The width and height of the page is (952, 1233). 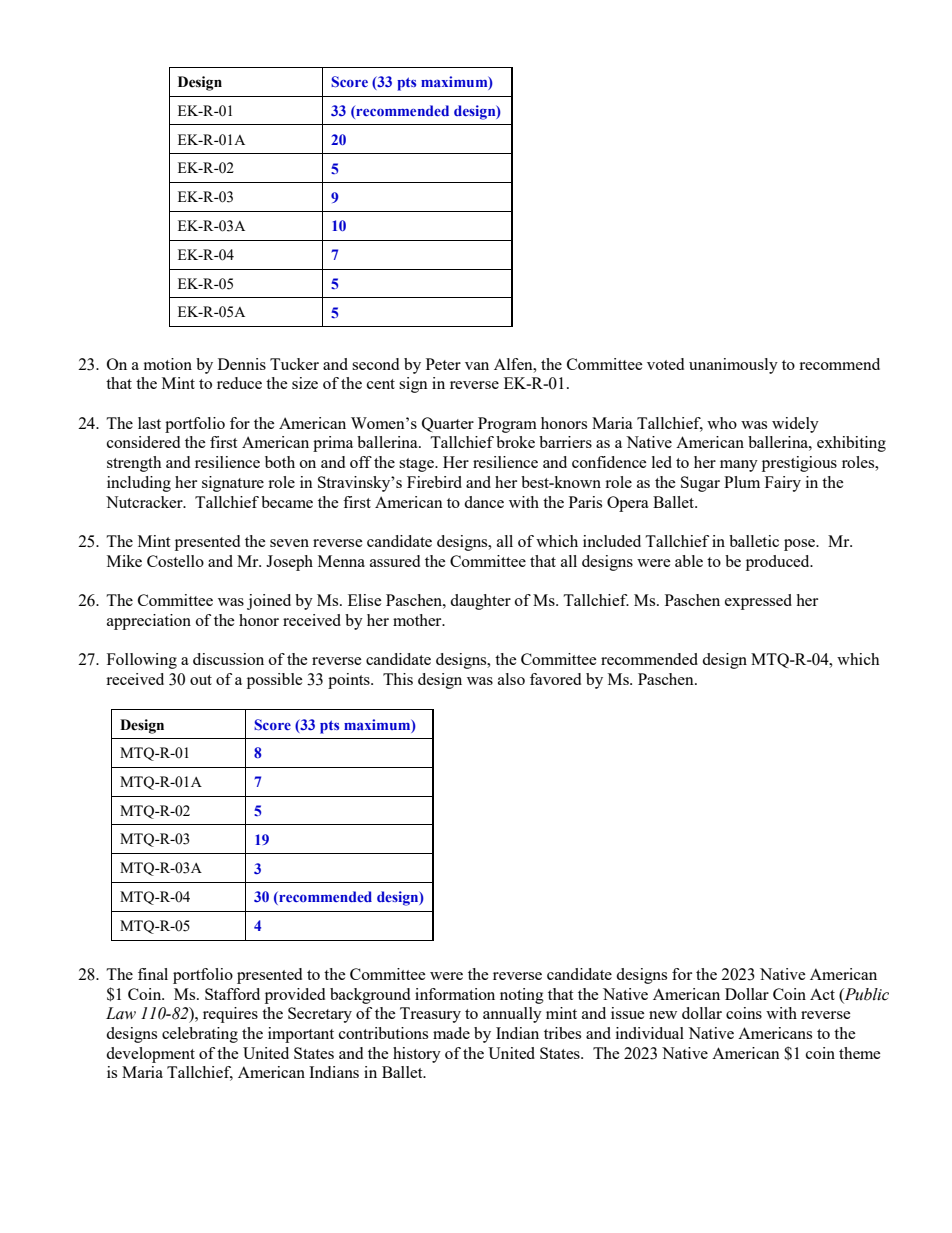 I want to click on Act, so click(x=822, y=994).
